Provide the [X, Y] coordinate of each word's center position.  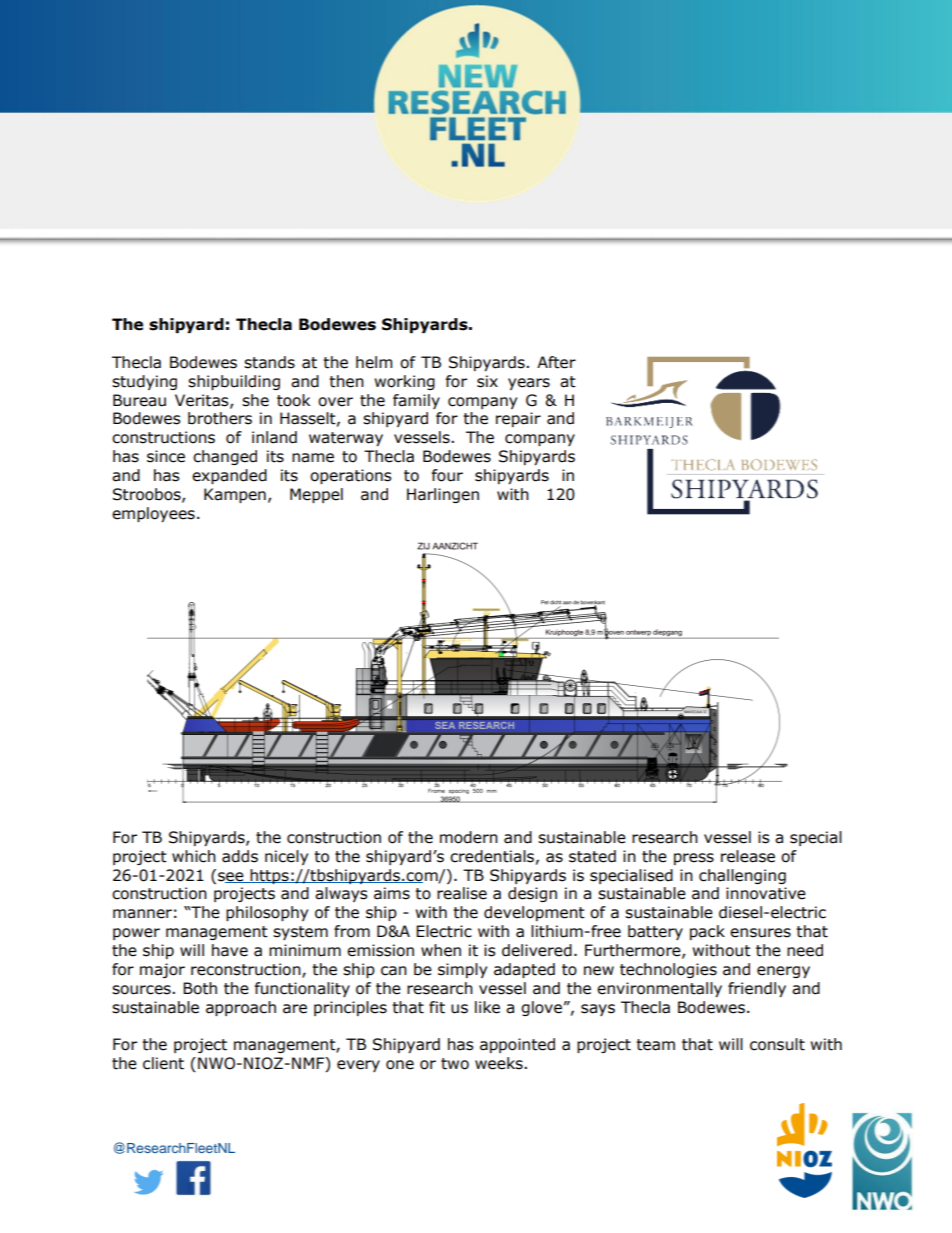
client [163, 1063]
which [194, 856]
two [455, 1064]
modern [469, 837]
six [487, 381]
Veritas [203, 401]
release [748, 856]
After [556, 362]
